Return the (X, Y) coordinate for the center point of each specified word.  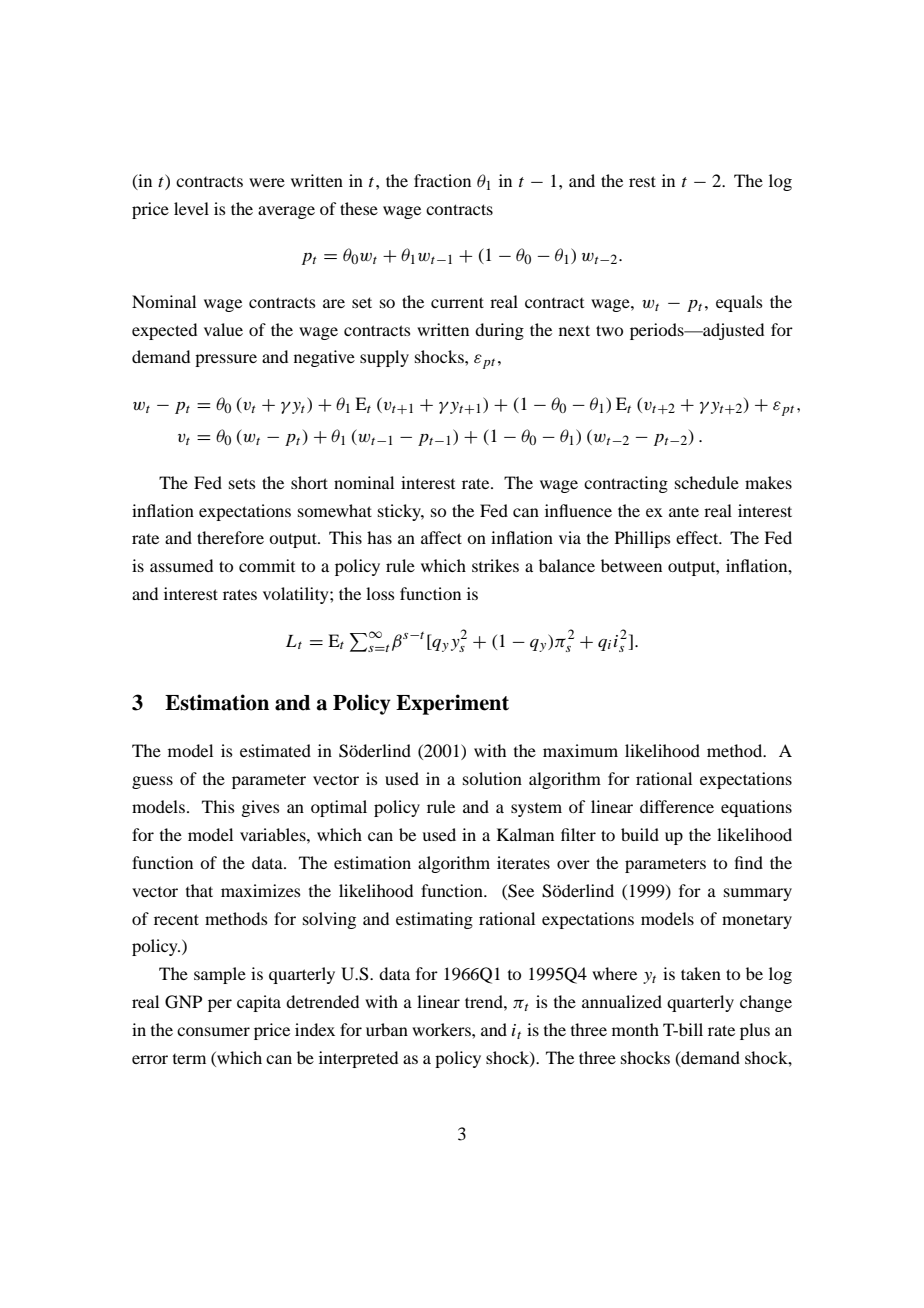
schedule (707, 482)
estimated (275, 750)
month (635, 1029)
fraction (442, 180)
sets (242, 483)
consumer (213, 1031)
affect (441, 537)
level (191, 208)
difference (677, 806)
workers (442, 1029)
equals (739, 303)
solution (492, 778)
